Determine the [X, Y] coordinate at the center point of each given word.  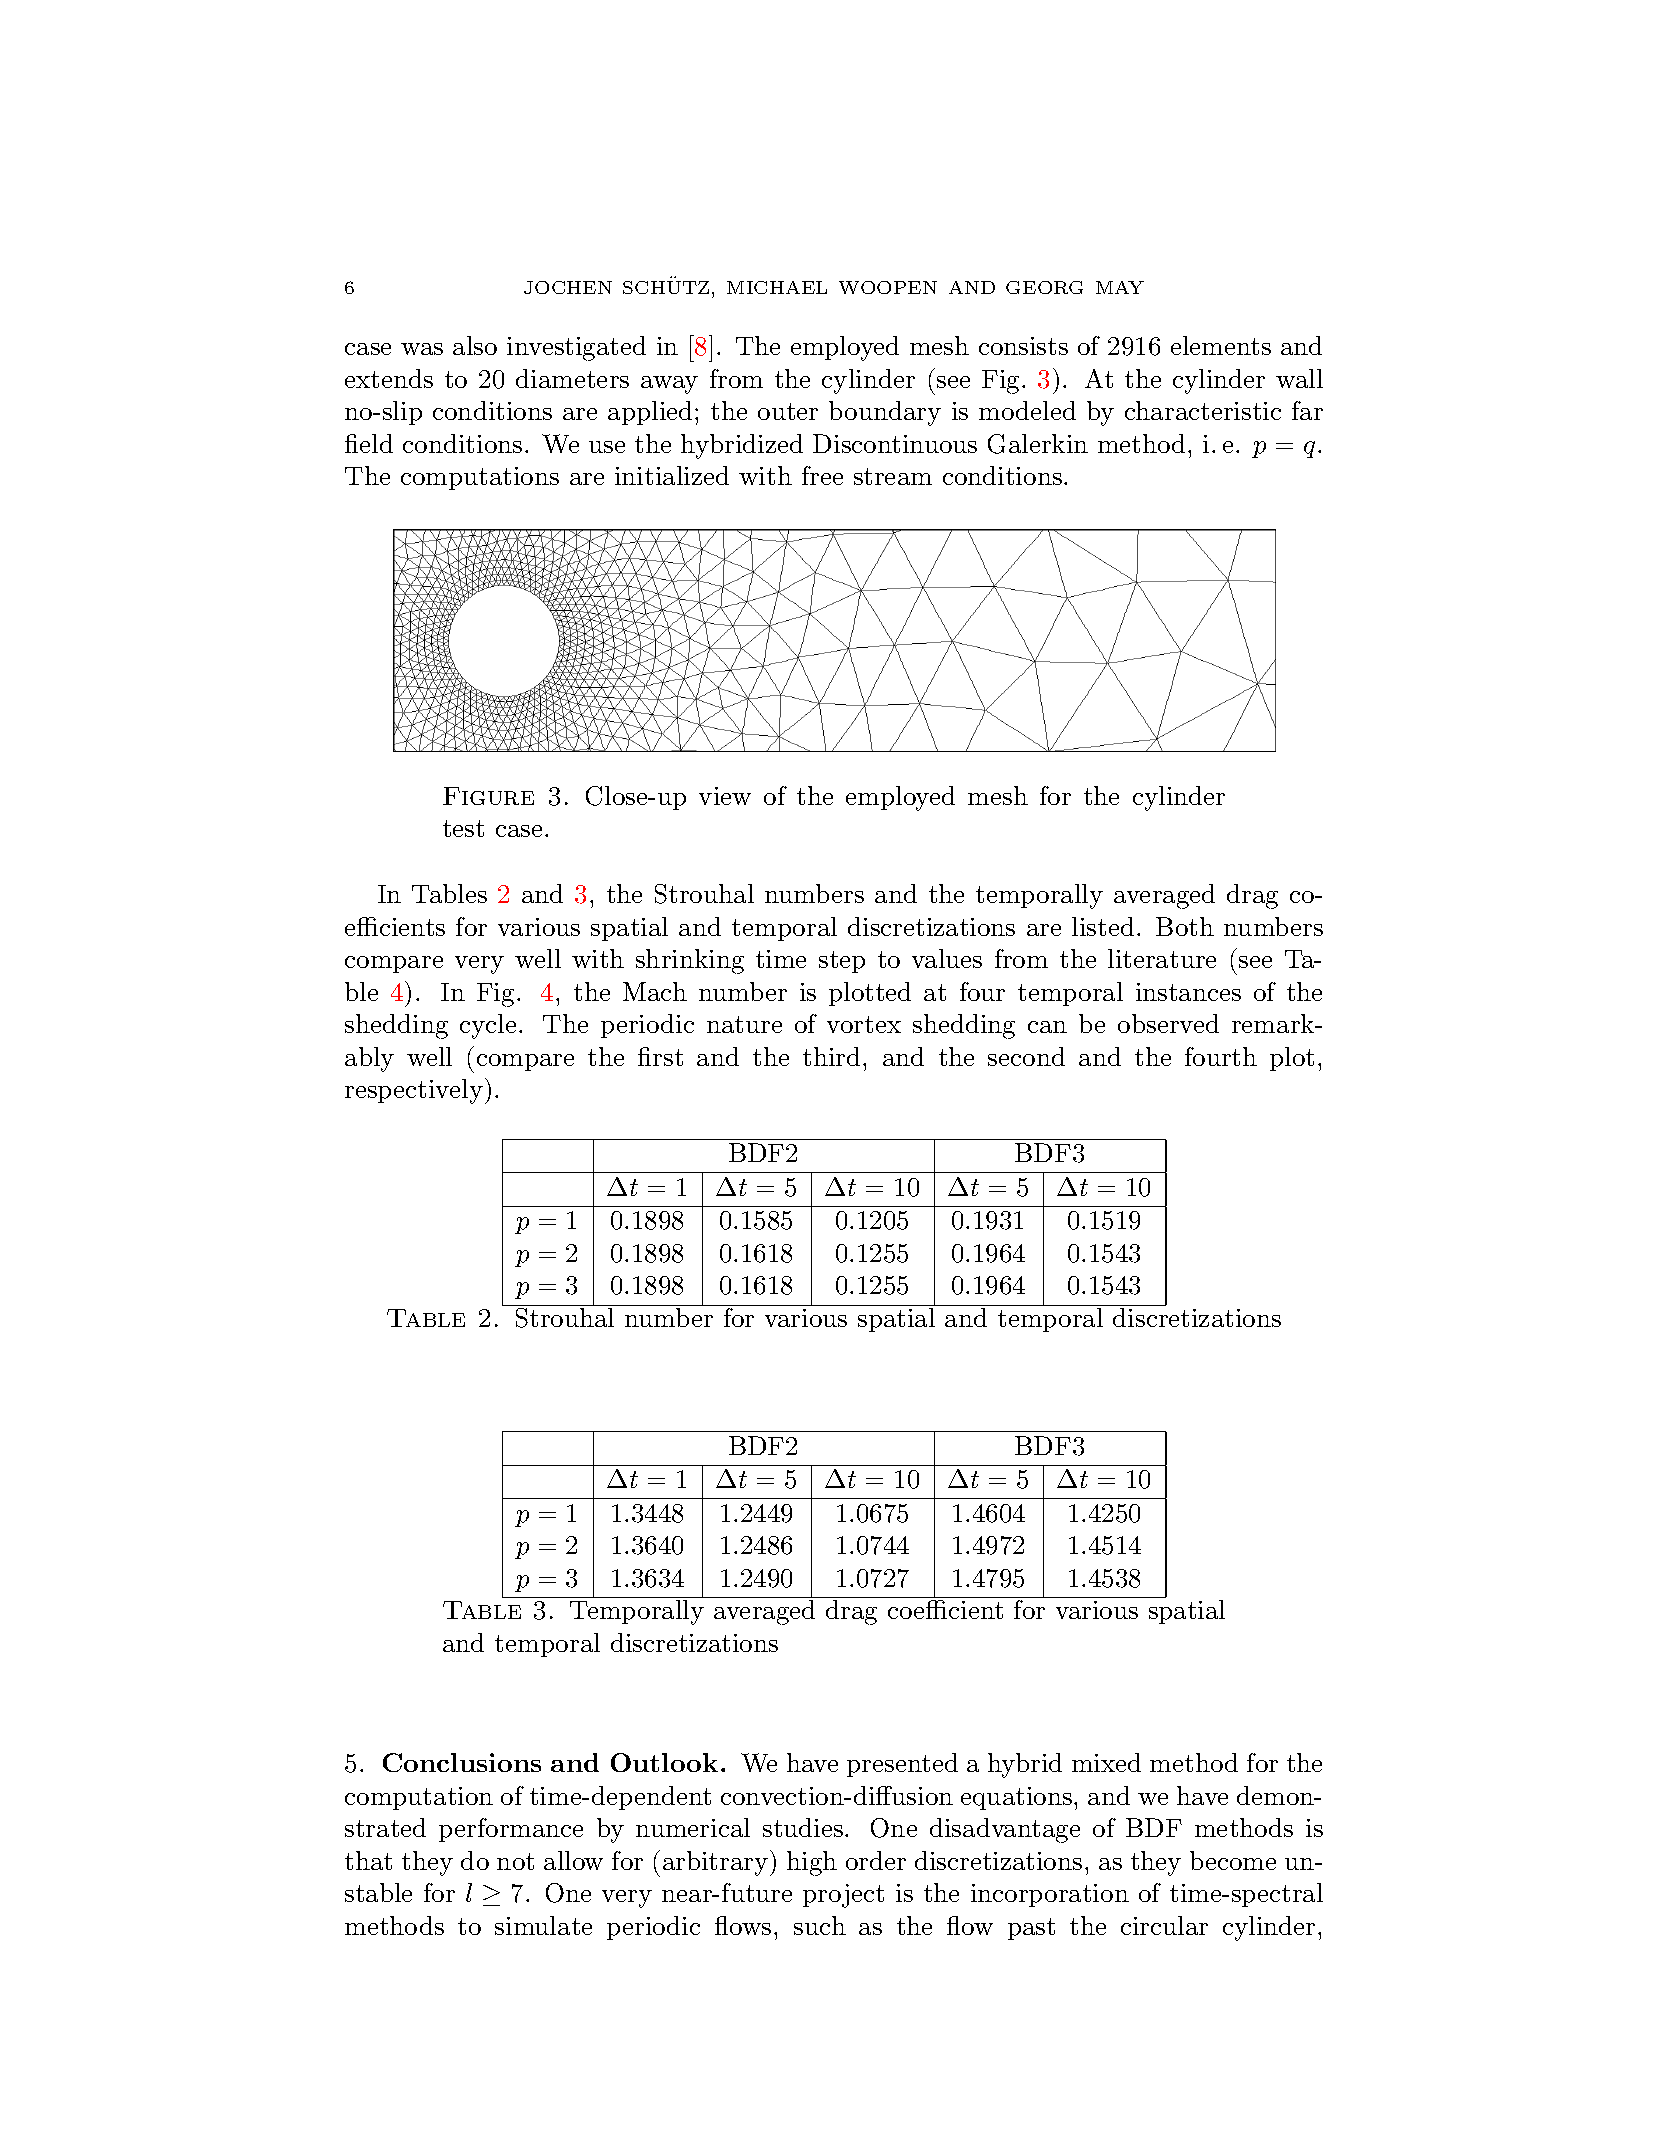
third [831, 1056]
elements [1221, 345]
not [515, 1861]
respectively [414, 1091]
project [843, 1896]
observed [1168, 1023]
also [475, 345]
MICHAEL [777, 287]
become [1233, 1860]
